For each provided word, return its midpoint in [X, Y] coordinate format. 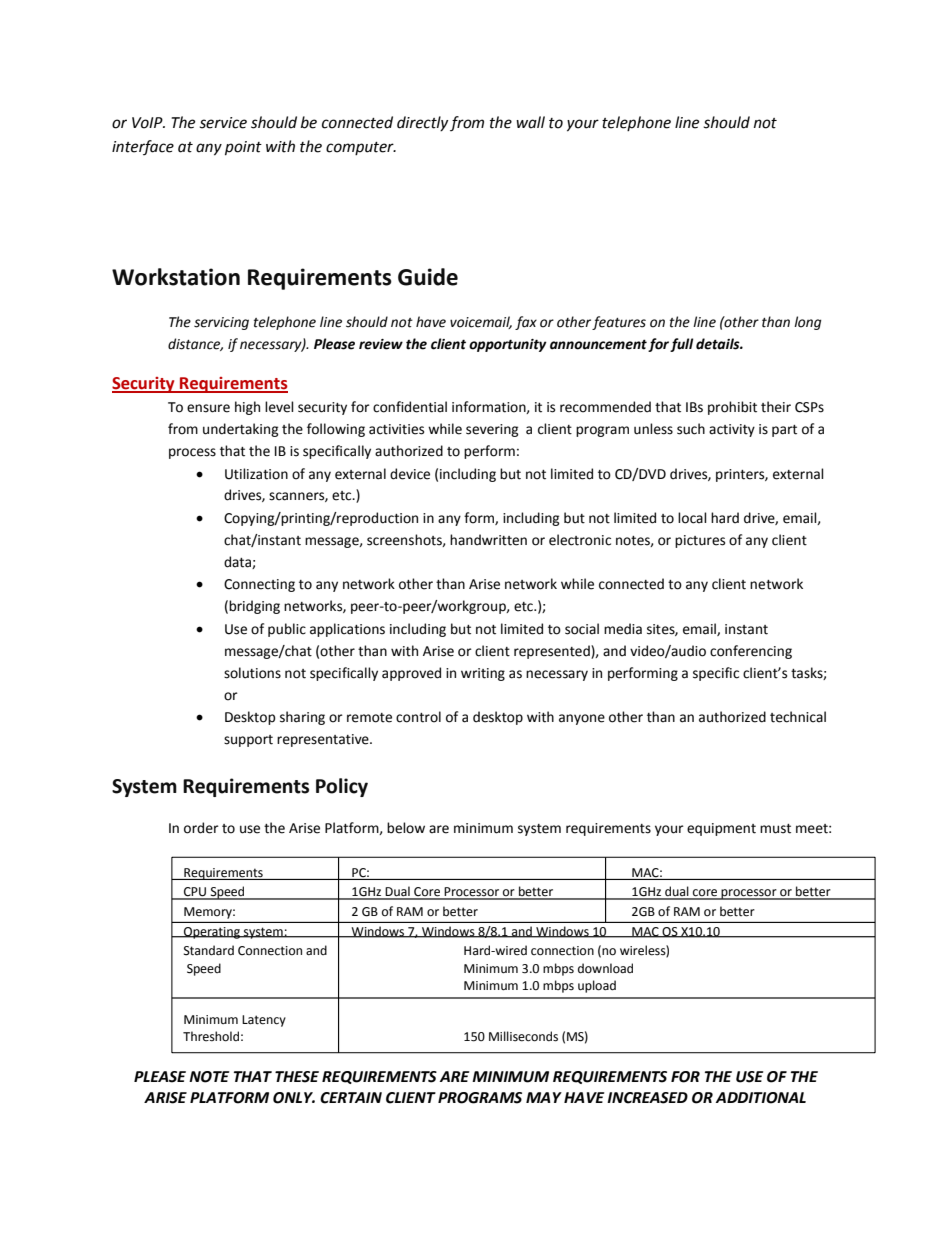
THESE [297, 1077]
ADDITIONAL [761, 1098]
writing [483, 674]
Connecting [259, 585]
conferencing [751, 652]
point [243, 148]
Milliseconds [523, 1036]
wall [530, 122]
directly [422, 123]
